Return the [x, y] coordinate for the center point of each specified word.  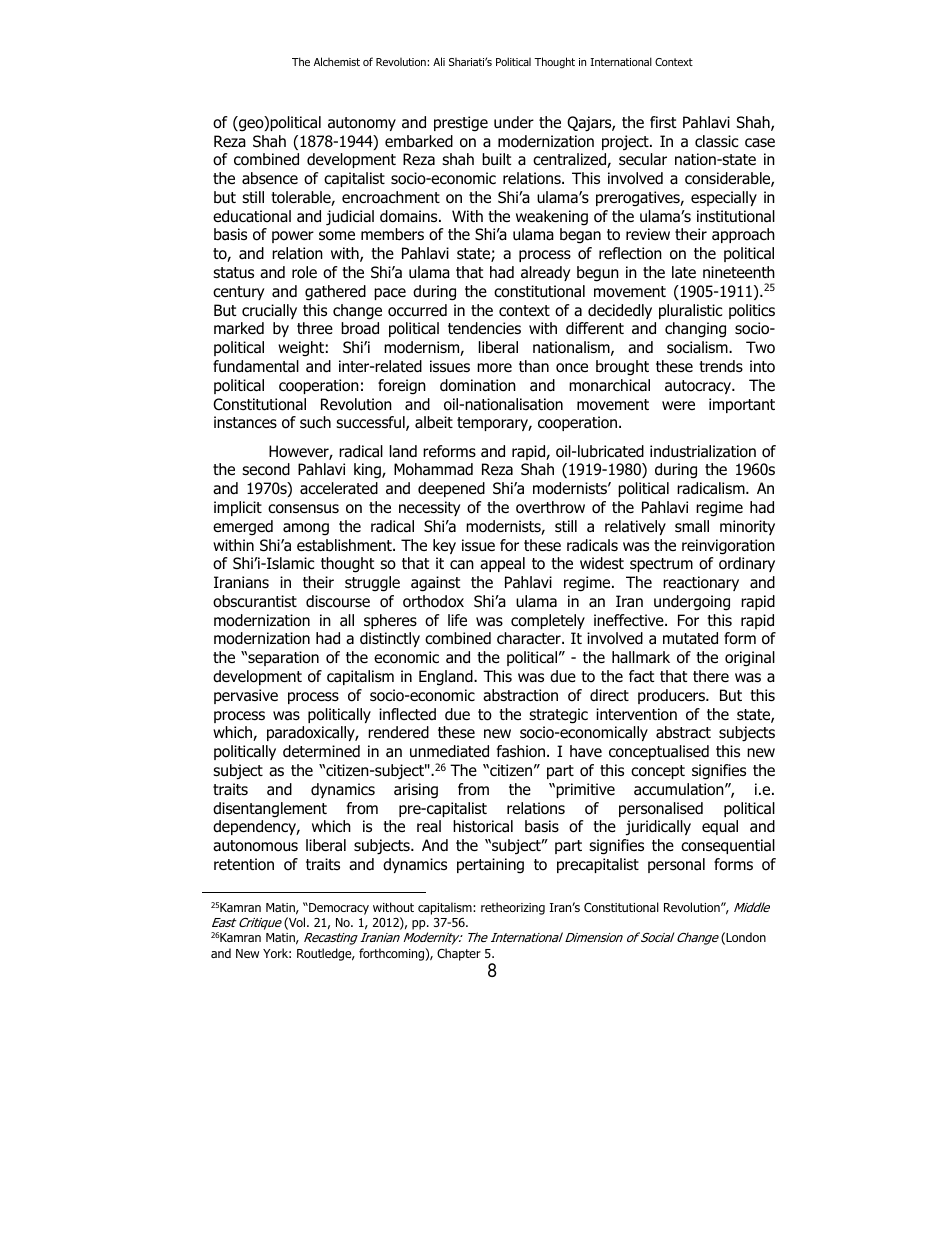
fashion [521, 751]
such [315, 422]
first [663, 122]
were [678, 405]
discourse [338, 601]
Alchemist [337, 61]
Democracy [338, 909]
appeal [502, 564]
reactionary [701, 583]
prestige [461, 124]
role [304, 272]
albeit [434, 422]
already [545, 273]
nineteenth [739, 272]
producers [672, 696]
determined [321, 751]
